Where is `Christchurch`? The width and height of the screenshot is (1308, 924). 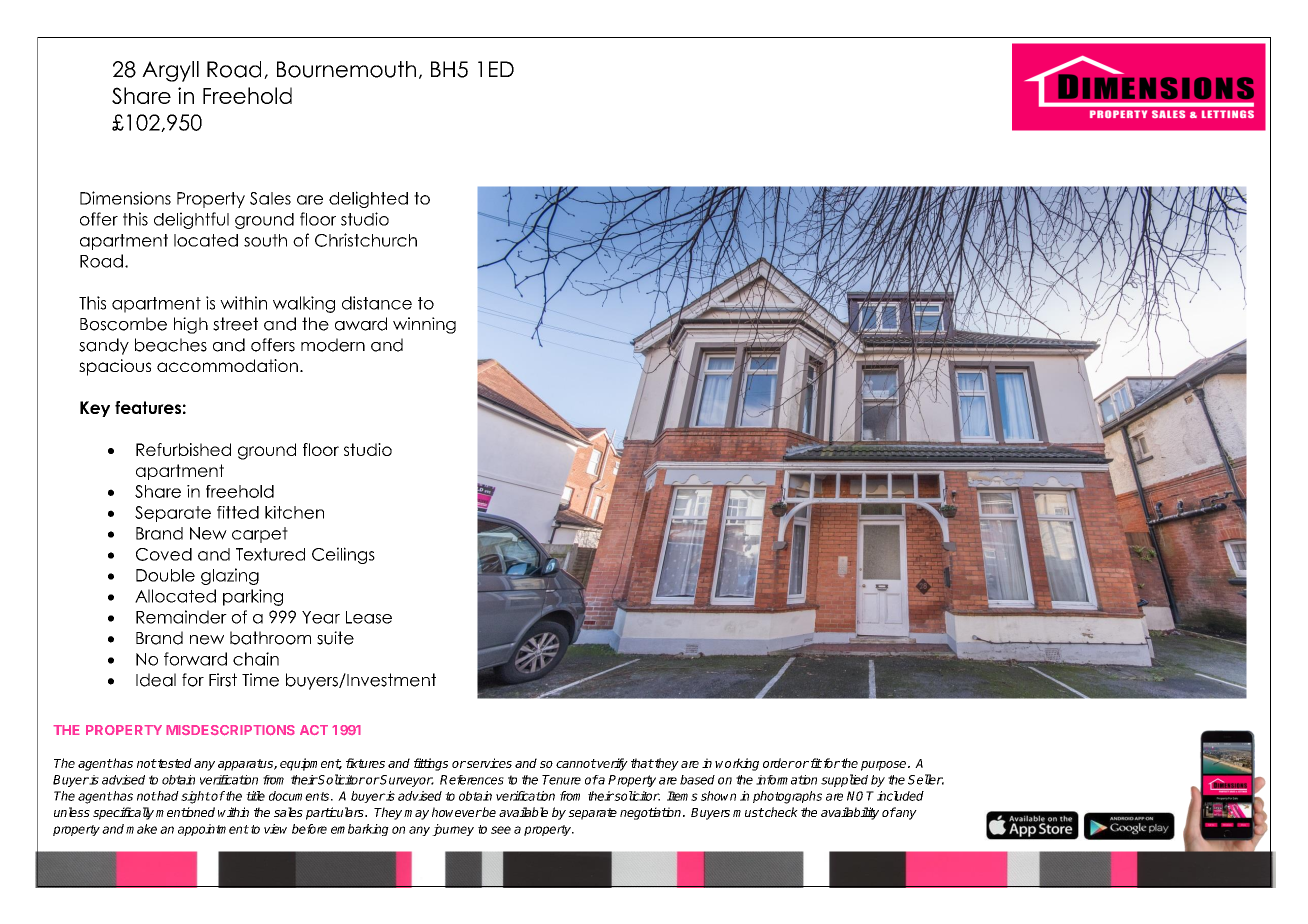 Christchurch is located at coordinates (366, 240).
